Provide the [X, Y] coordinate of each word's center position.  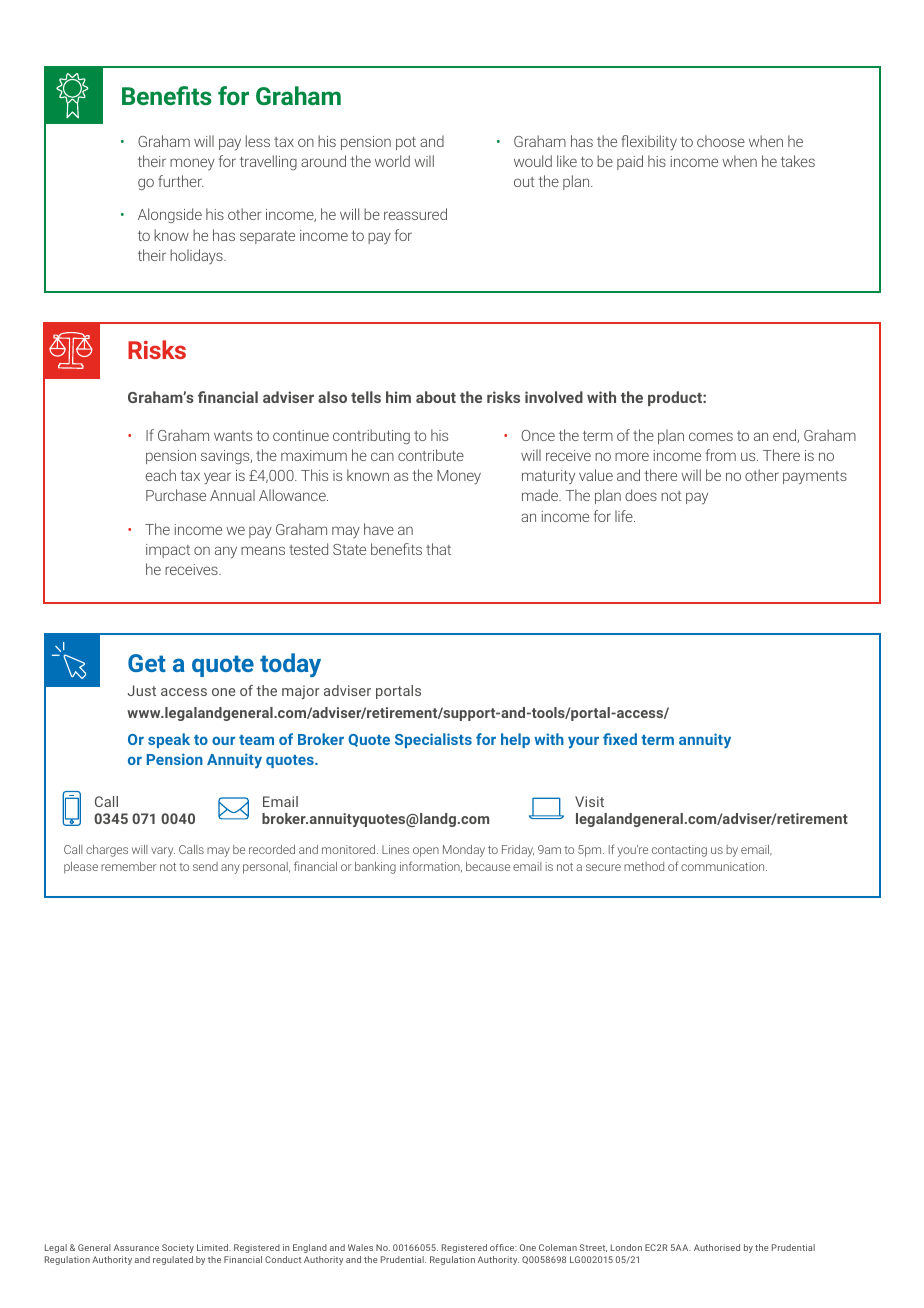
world [392, 161]
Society [178, 1248]
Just [142, 690]
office [503, 1247]
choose [721, 141]
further [181, 181]
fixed [620, 739]
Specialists [433, 740]
